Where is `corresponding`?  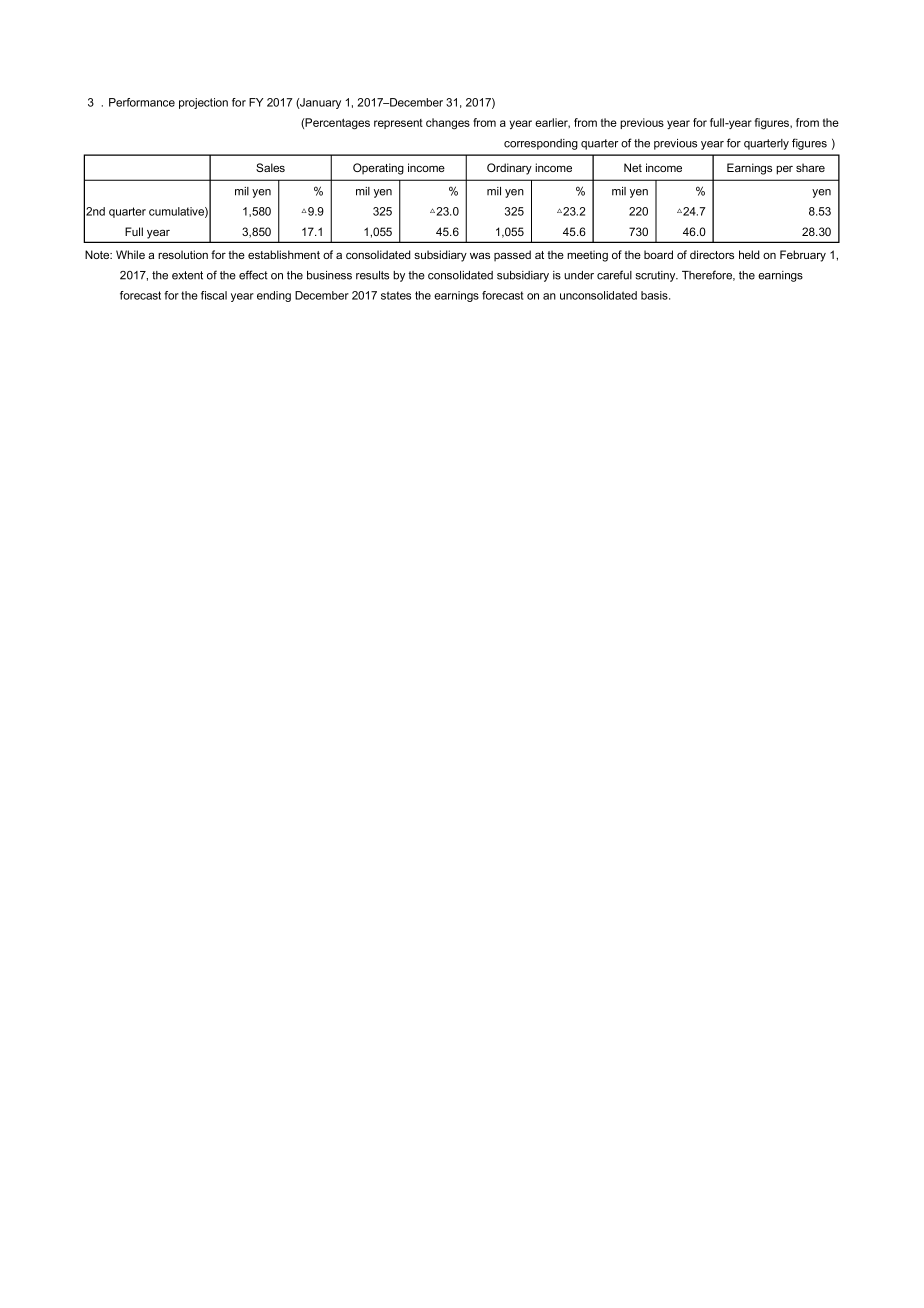 corresponding is located at coordinates (541, 144).
